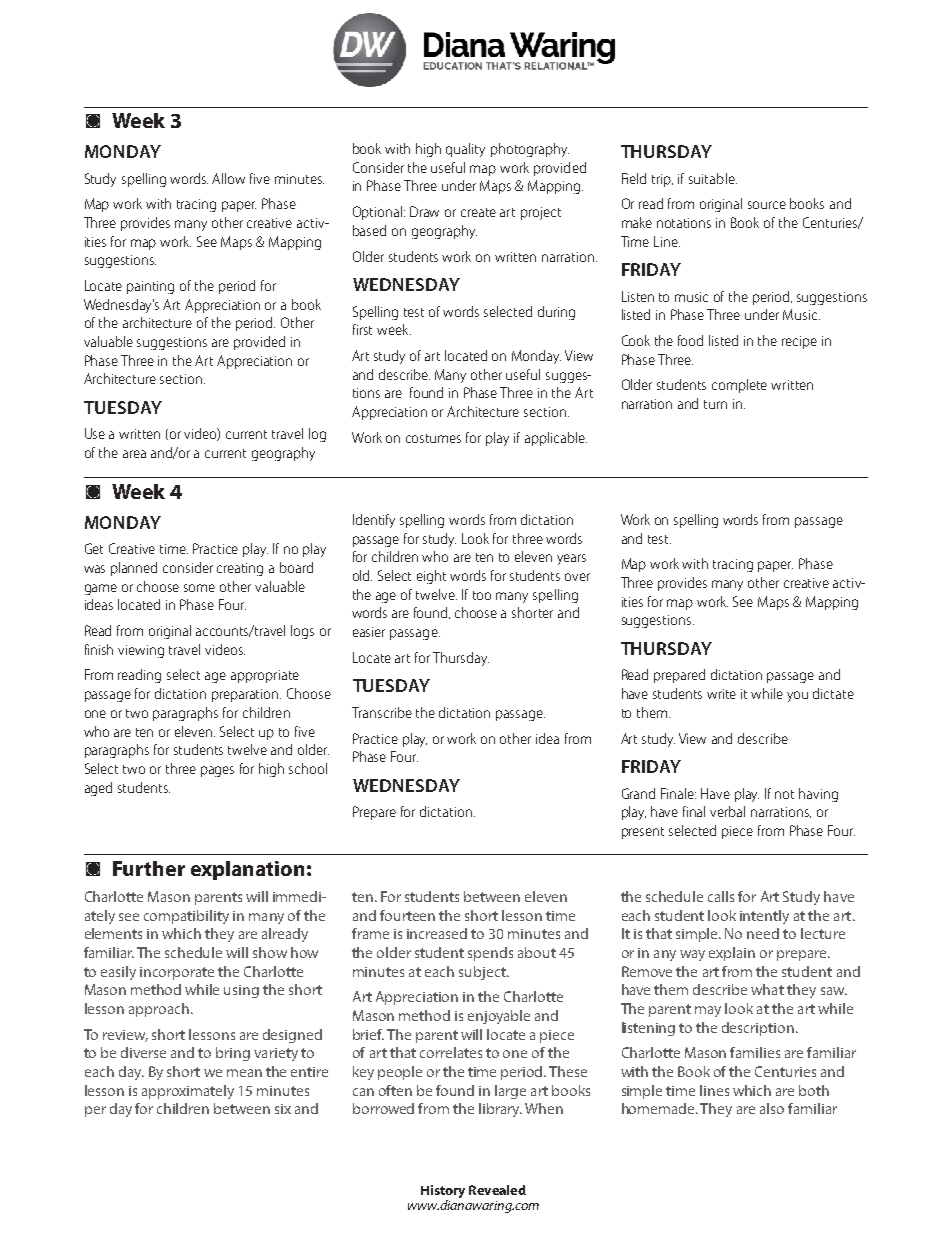 Image resolution: width=952 pixels, height=1233 pixels. What do you see at coordinates (715, 404) in the image?
I see `turn` at bounding box center [715, 404].
